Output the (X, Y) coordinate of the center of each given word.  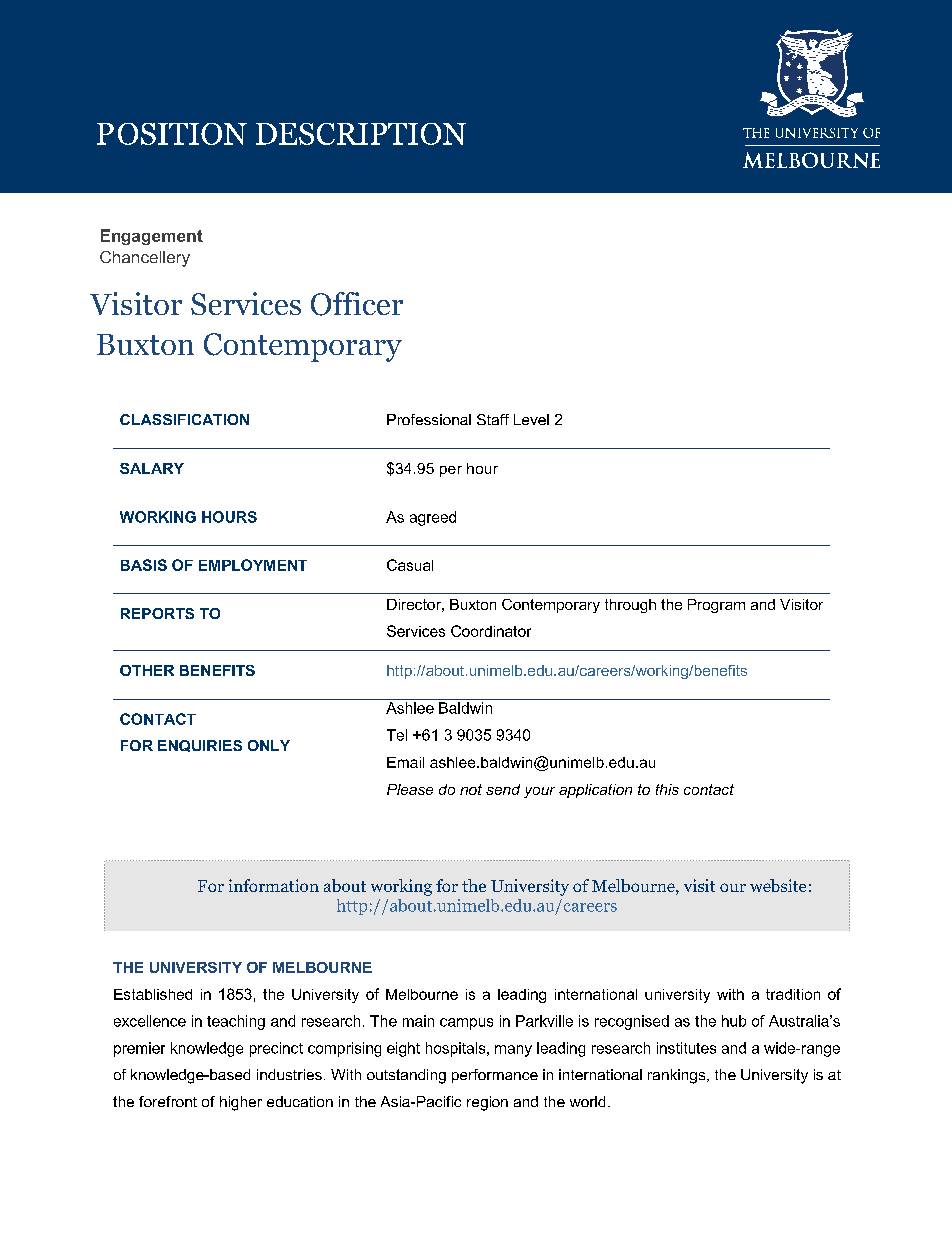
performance (495, 1076)
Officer (357, 304)
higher (241, 1103)
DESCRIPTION (361, 134)
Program (716, 606)
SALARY (152, 468)
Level (531, 419)
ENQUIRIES (200, 746)
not (471, 789)
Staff (493, 419)
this (667, 789)
